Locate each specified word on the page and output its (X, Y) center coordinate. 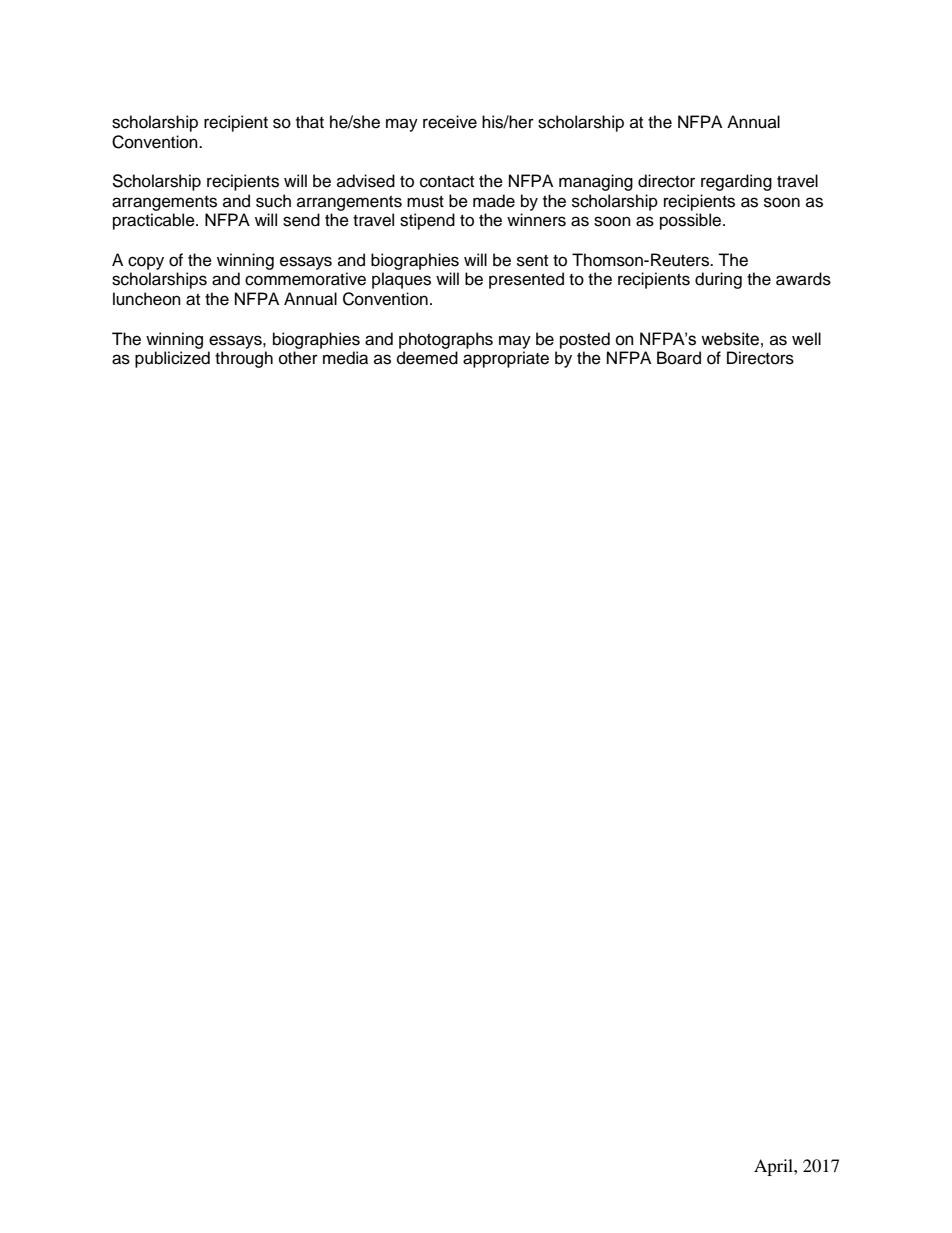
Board (679, 358)
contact (447, 182)
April (774, 1167)
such (273, 201)
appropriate (506, 359)
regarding (736, 182)
